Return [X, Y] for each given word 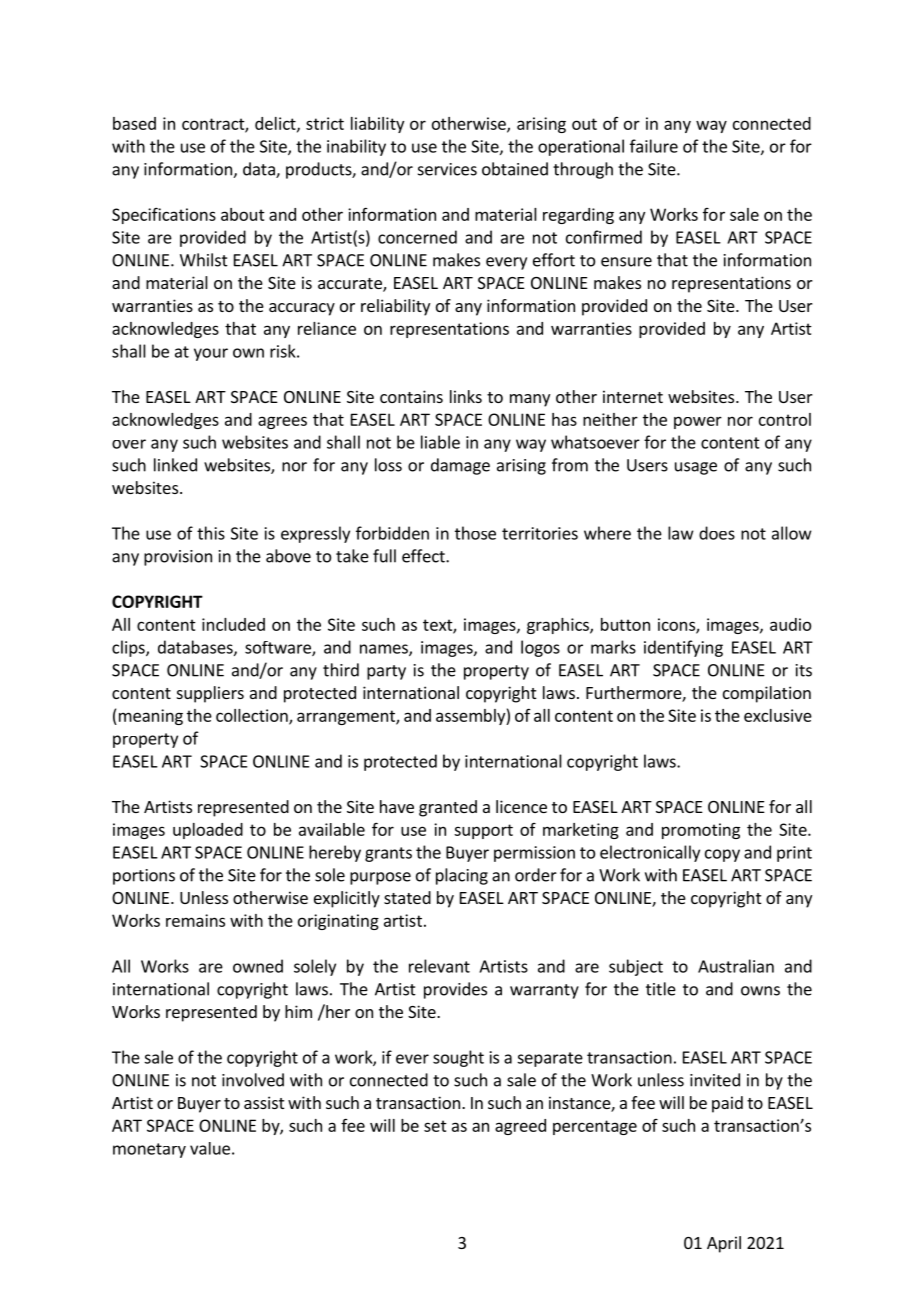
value [210, 1148]
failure [654, 146]
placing [462, 876]
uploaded [208, 831]
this [211, 533]
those [475, 533]
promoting [701, 831]
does [717, 533]
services [447, 169]
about [243, 214]
